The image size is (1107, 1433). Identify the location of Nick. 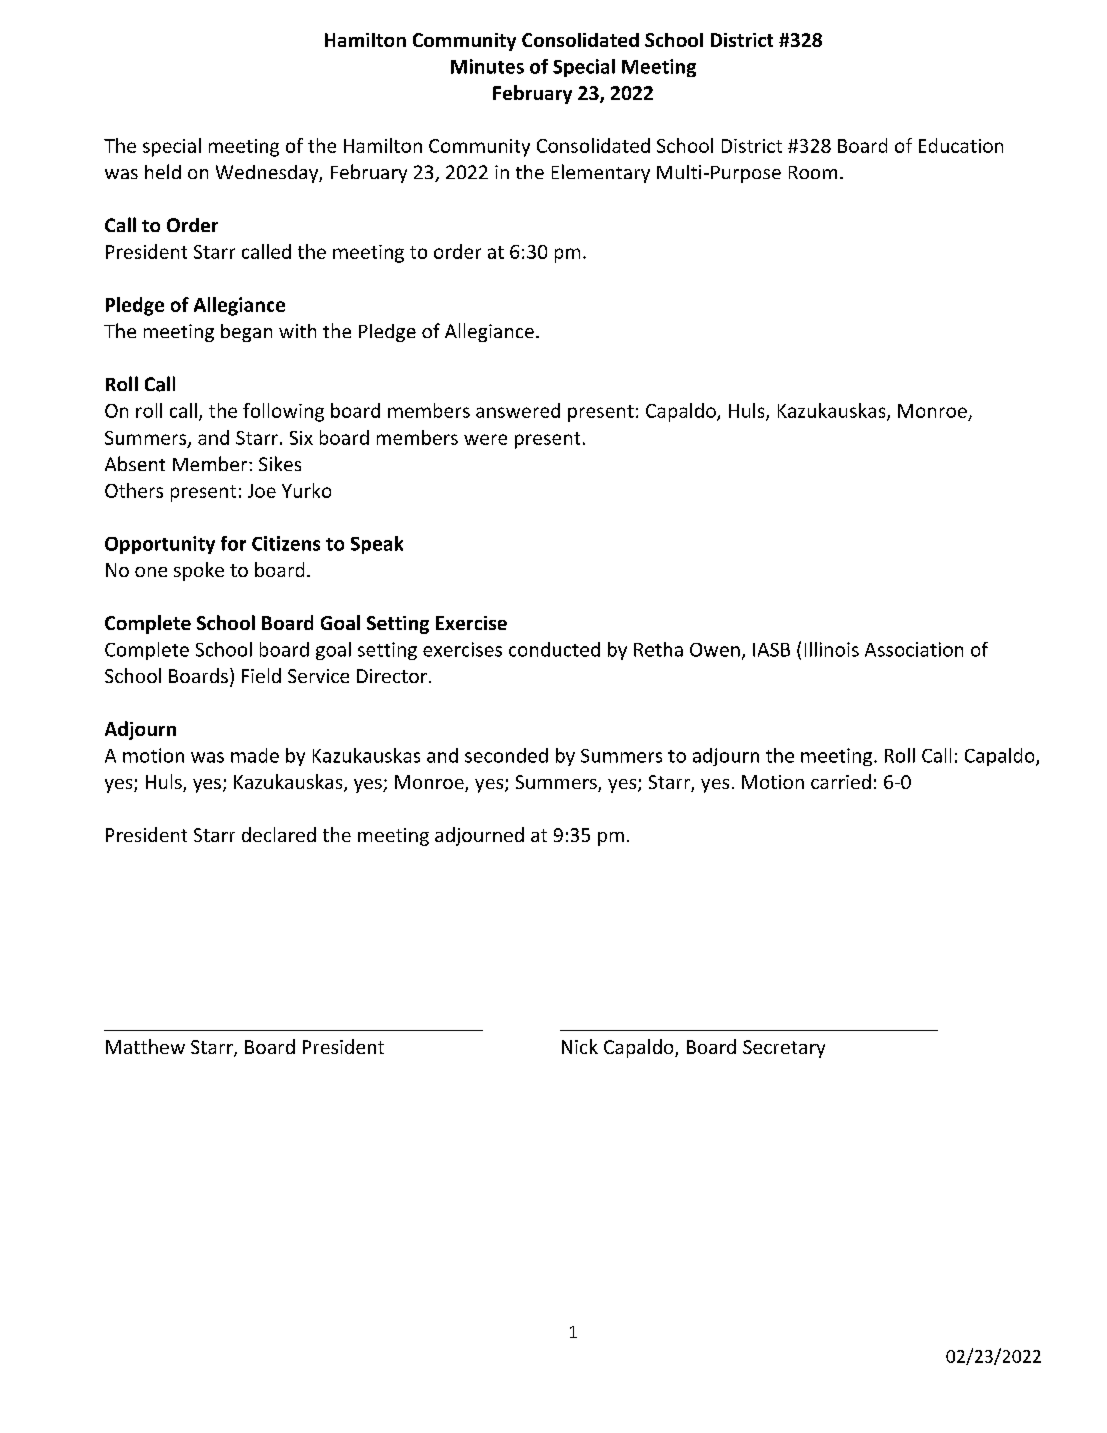
(580, 1046).
